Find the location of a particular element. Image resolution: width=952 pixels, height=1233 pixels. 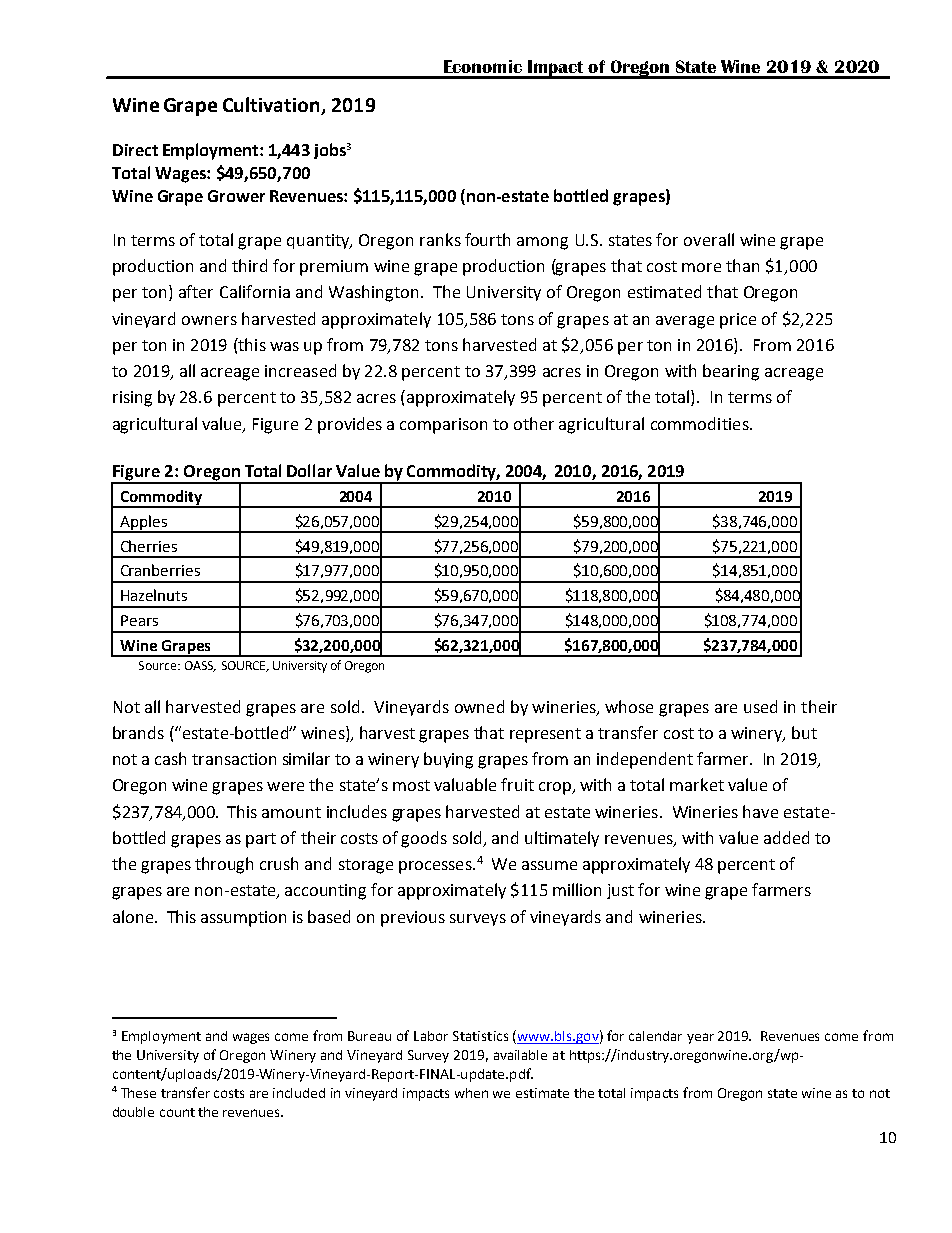

overall is located at coordinates (709, 239).
